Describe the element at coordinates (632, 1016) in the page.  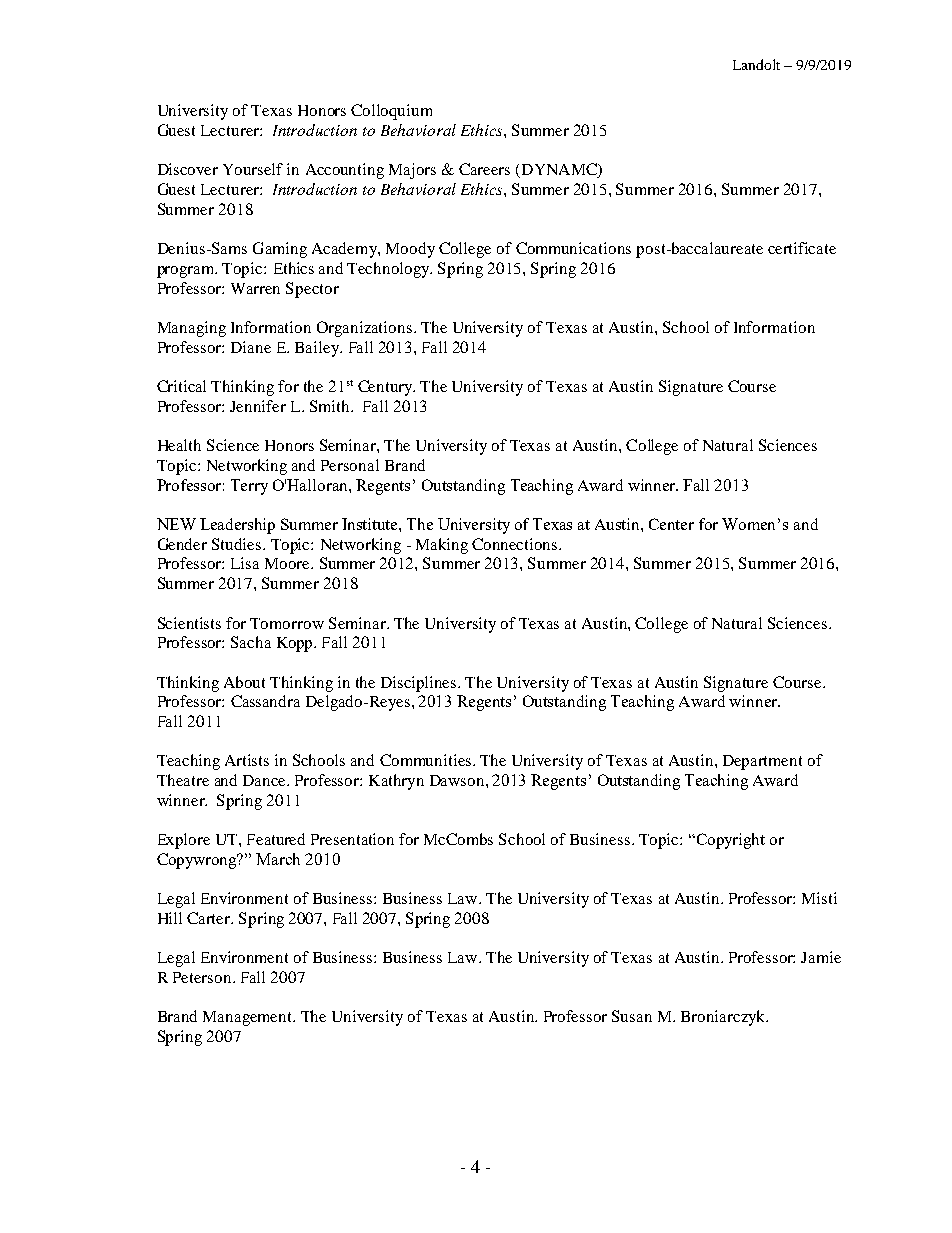
I see `Susan` at that location.
